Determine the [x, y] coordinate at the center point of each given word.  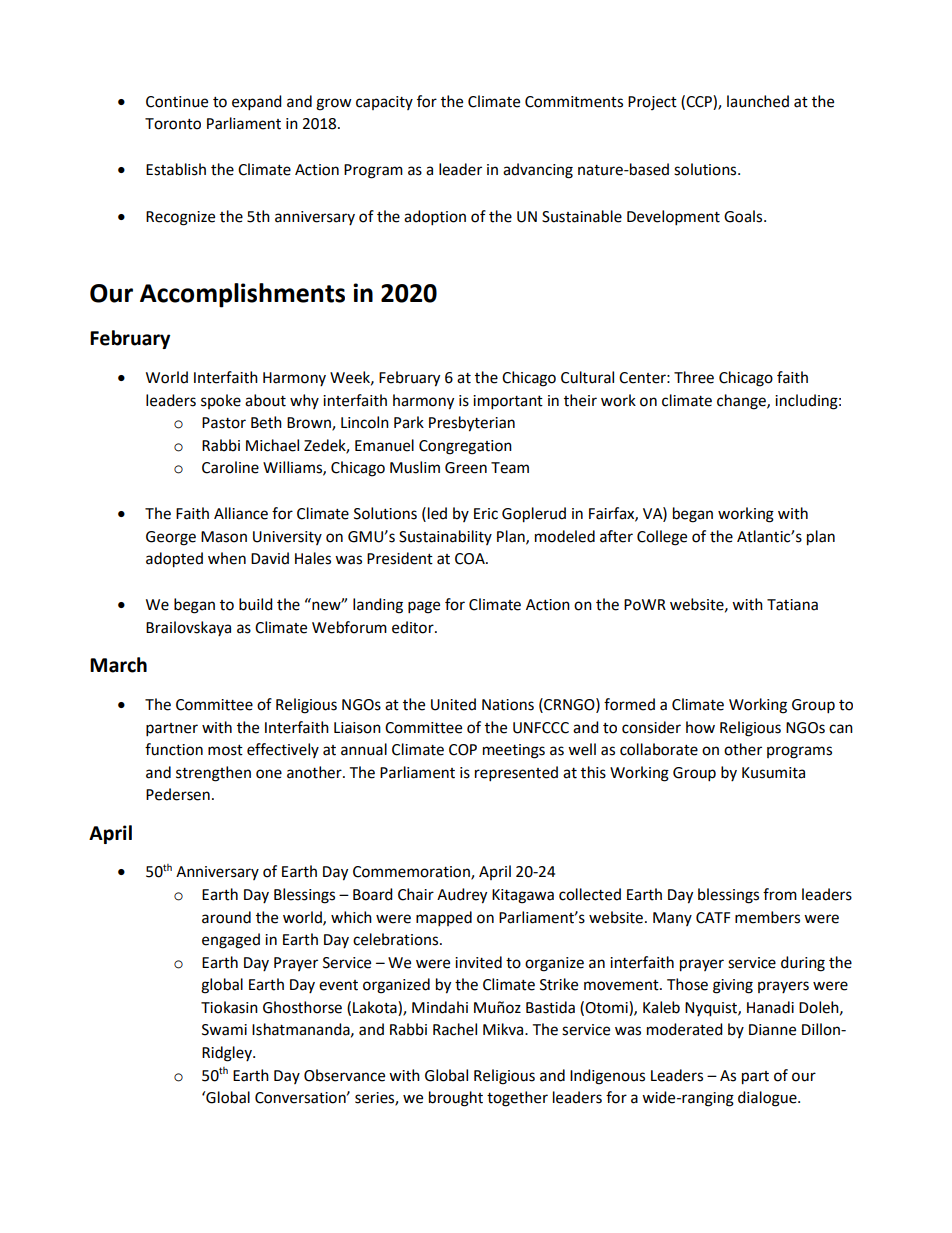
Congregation [465, 447]
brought [456, 1099]
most [225, 750]
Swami [224, 1030]
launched [758, 101]
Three [694, 377]
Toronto [173, 124]
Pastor [224, 423]
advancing [538, 171]
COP [463, 750]
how [700, 727]
